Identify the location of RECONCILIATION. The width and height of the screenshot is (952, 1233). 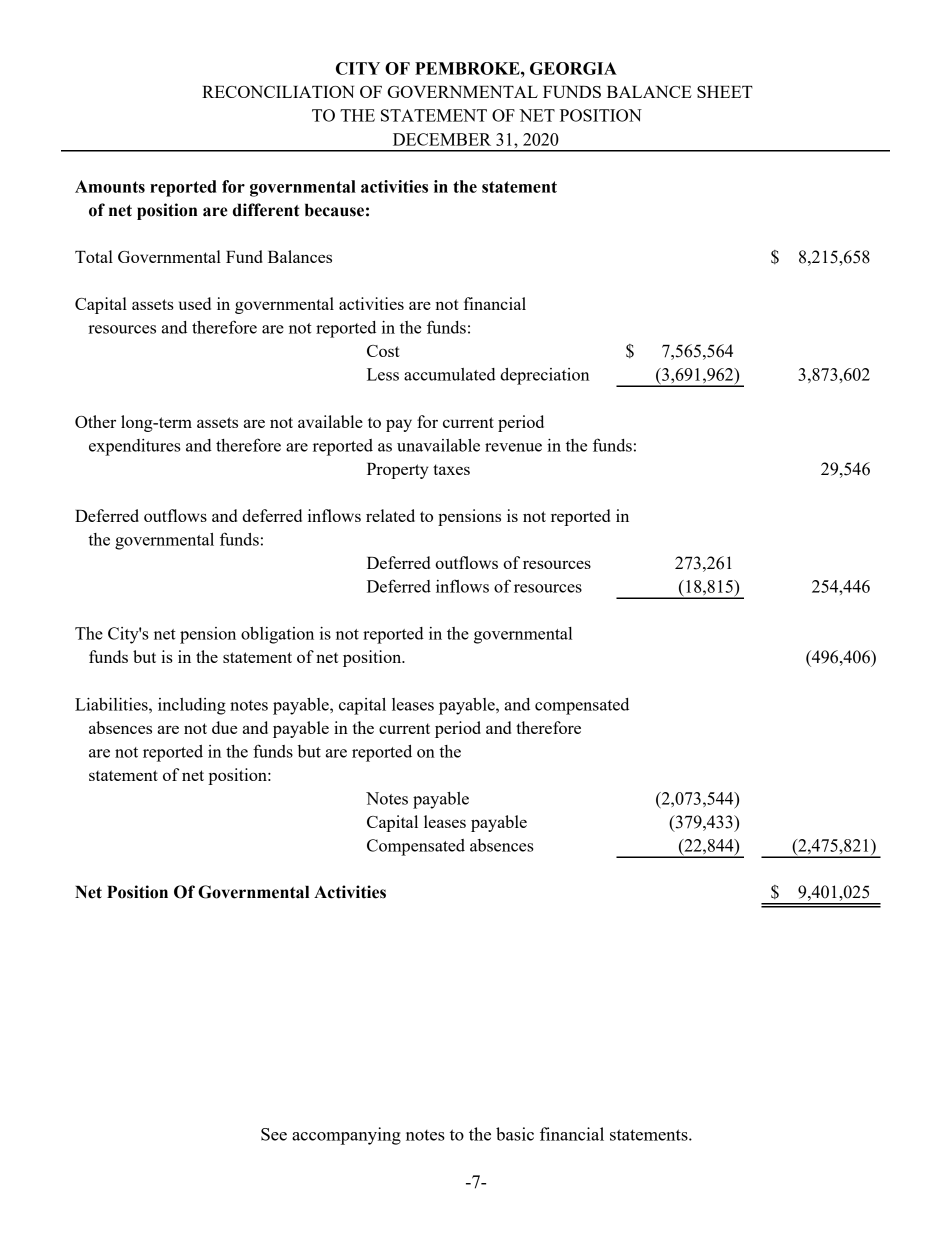
(278, 92).
